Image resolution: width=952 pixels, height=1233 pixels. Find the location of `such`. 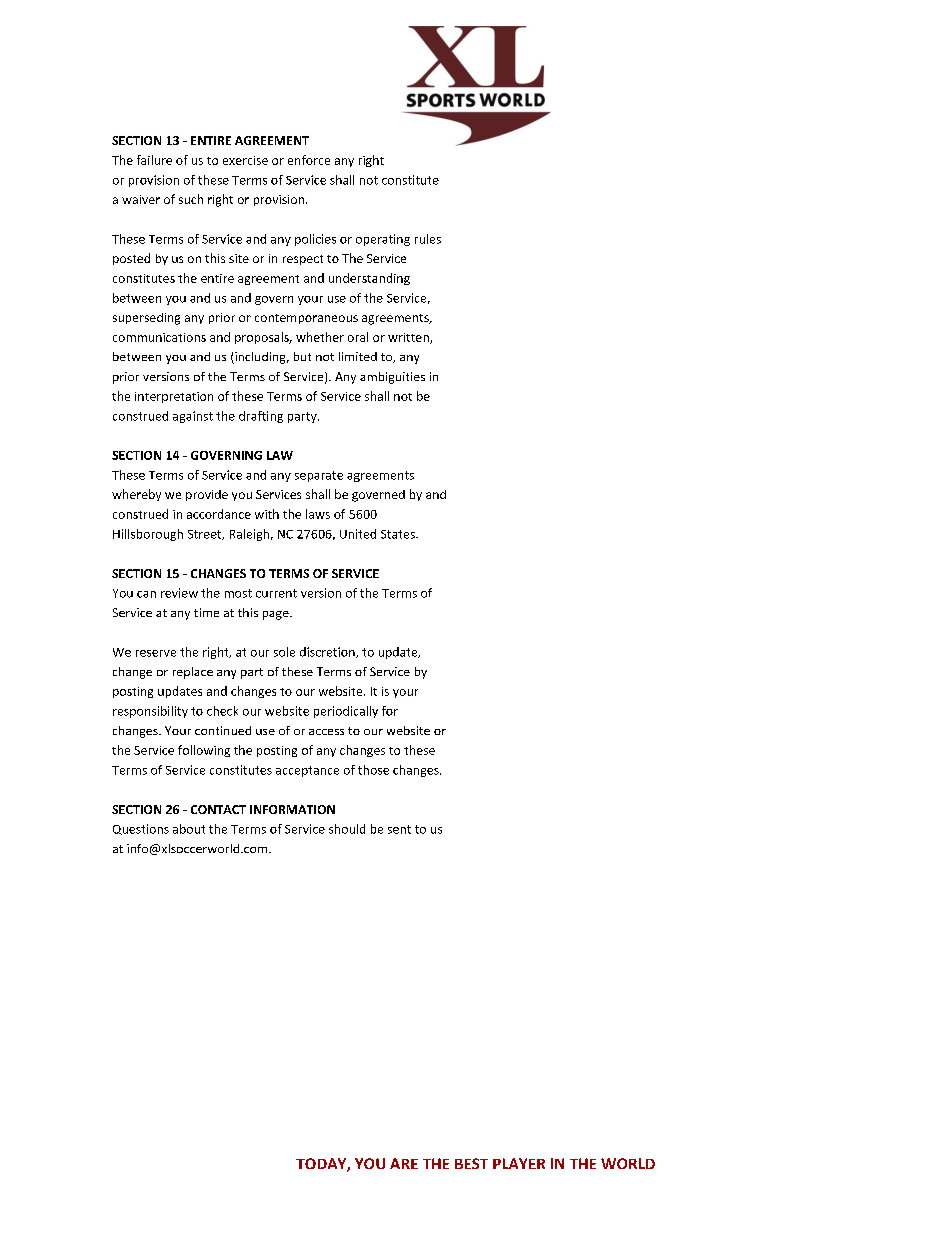

such is located at coordinates (191, 199).
